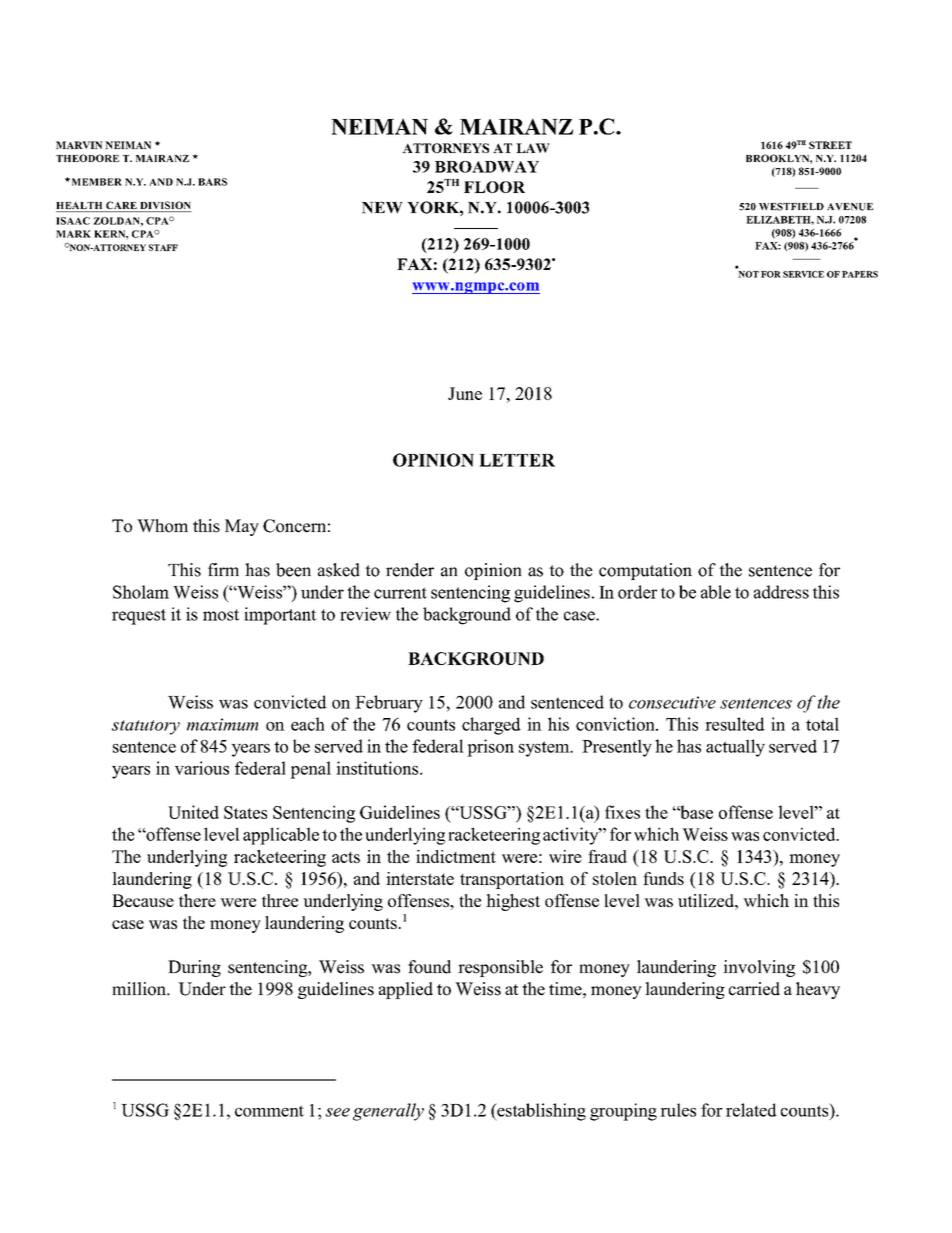 Image resolution: width=952 pixels, height=1233 pixels. I want to click on Whom, so click(162, 526).
